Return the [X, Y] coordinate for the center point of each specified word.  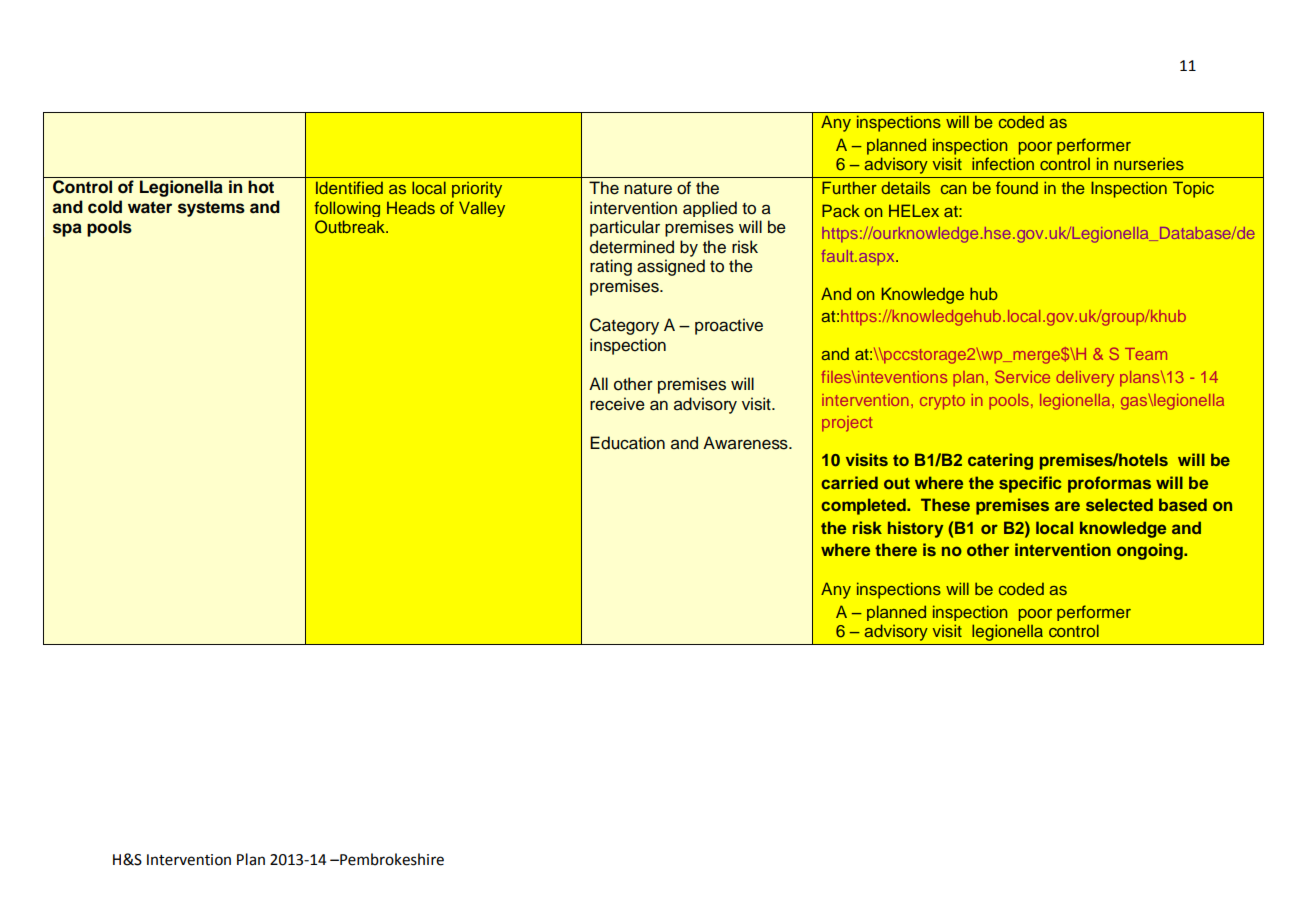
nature [648, 189]
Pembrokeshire [391, 859]
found [1017, 187]
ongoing [1151, 551]
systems [211, 209]
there [896, 549]
